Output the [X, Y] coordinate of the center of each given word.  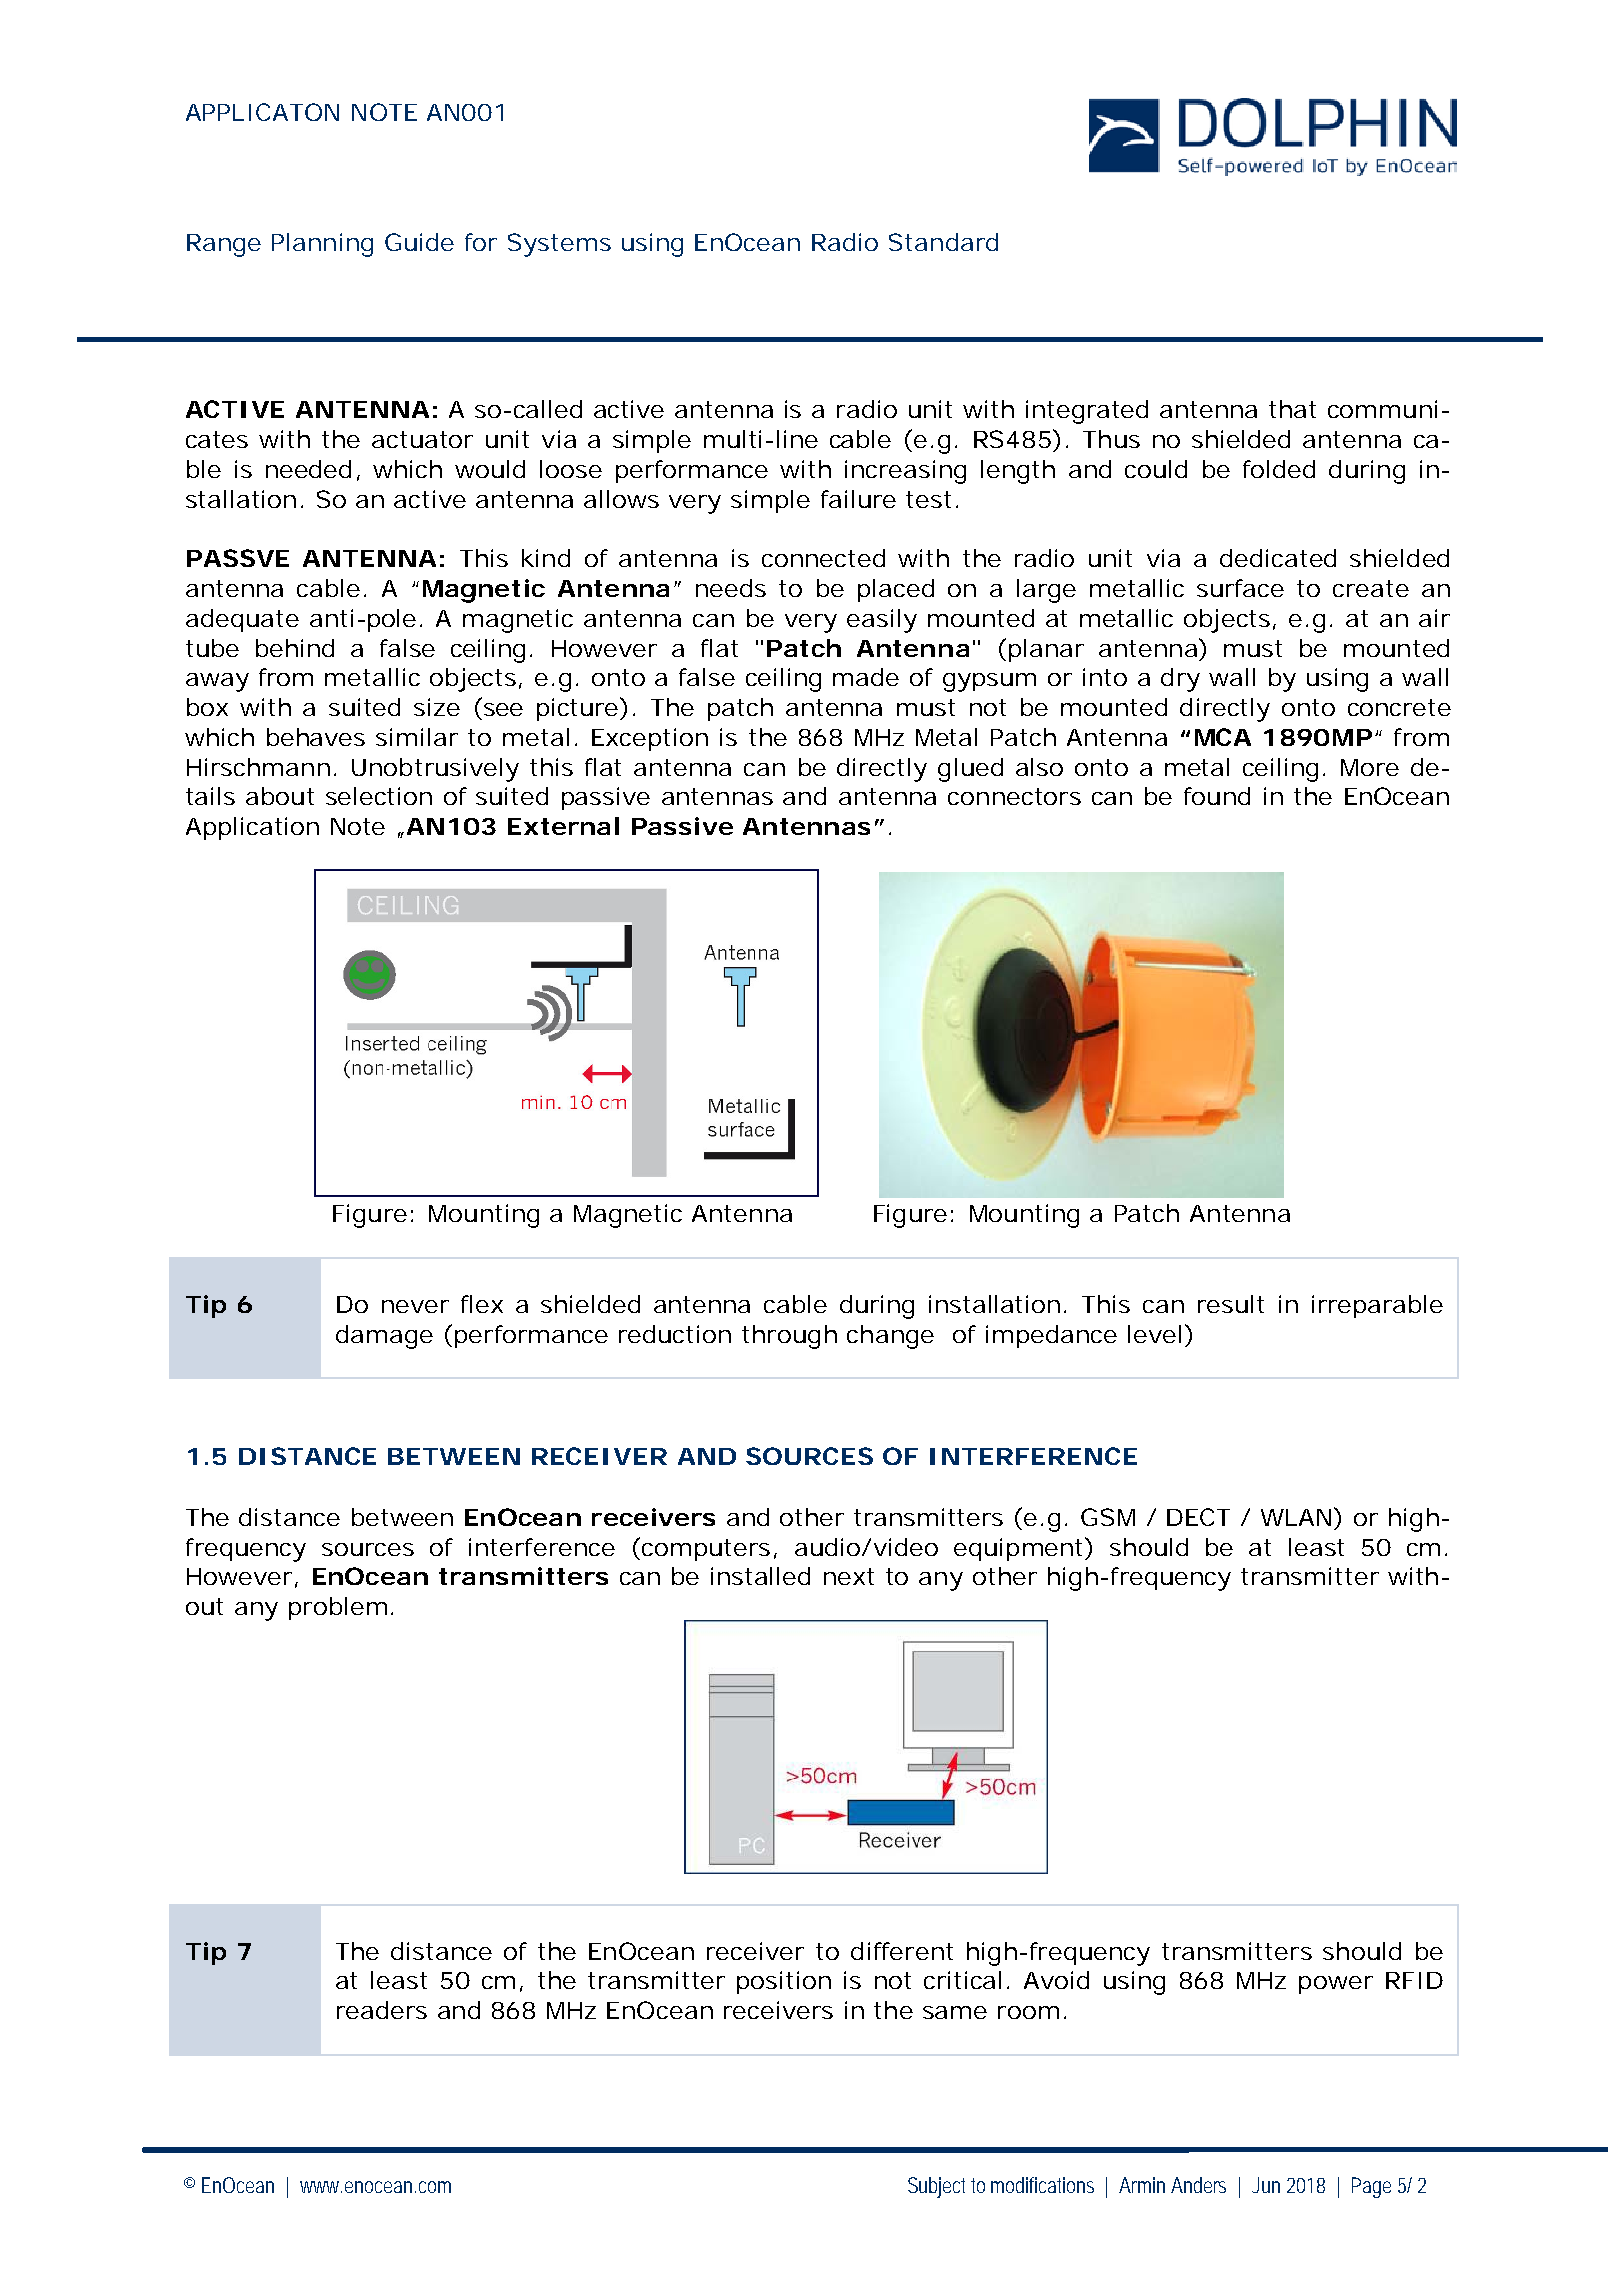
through [789, 1337]
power [1336, 1985]
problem [338, 1608]
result [1231, 1304]
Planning [322, 245]
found [1217, 796]
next [849, 1576]
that [1292, 409]
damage [384, 1337]
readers [382, 2010]
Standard [943, 242]
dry [1180, 680]
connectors [1014, 796]
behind [295, 648]
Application [252, 828]
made [866, 677]
